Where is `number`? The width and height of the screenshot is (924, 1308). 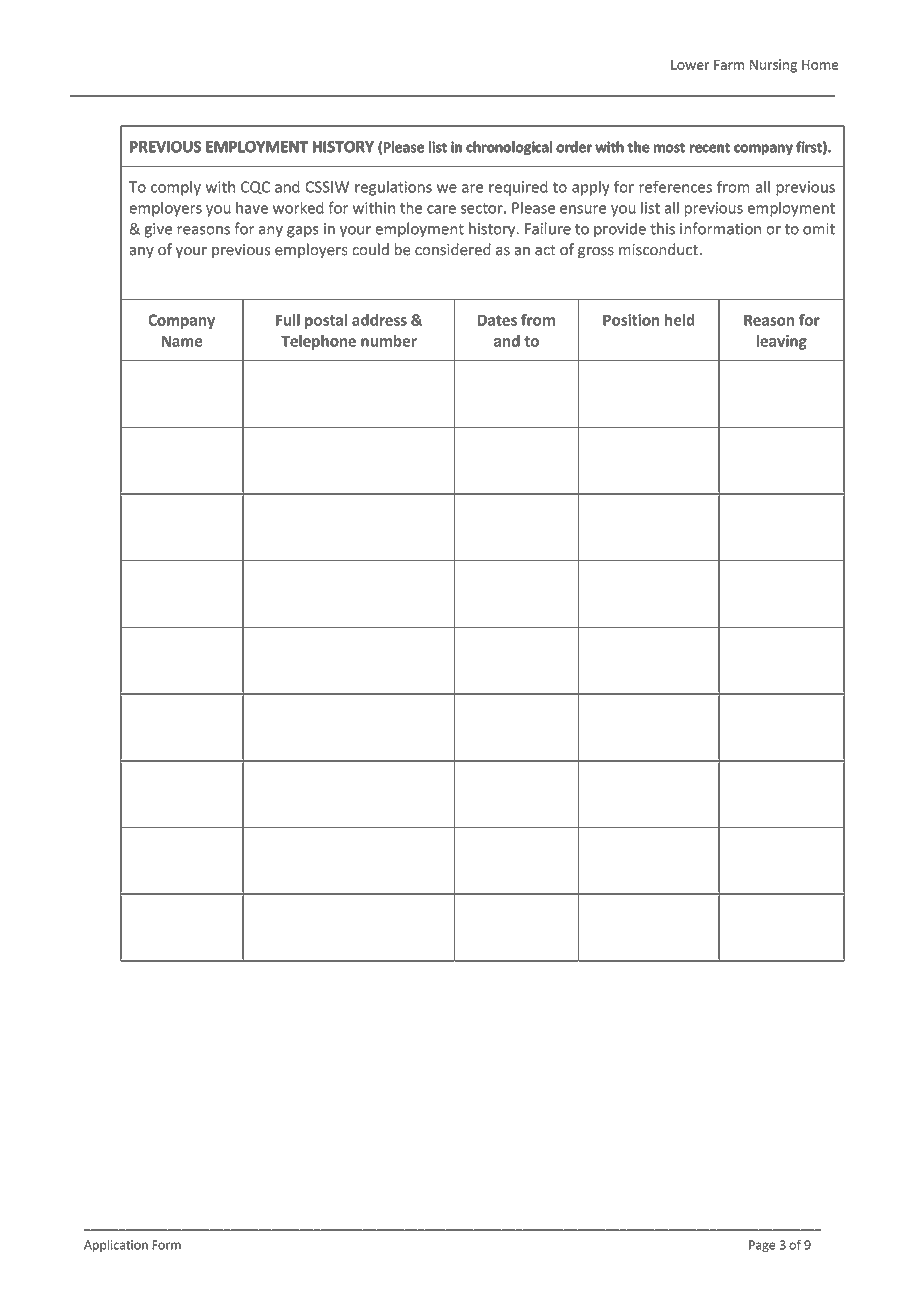
number is located at coordinates (389, 340).
